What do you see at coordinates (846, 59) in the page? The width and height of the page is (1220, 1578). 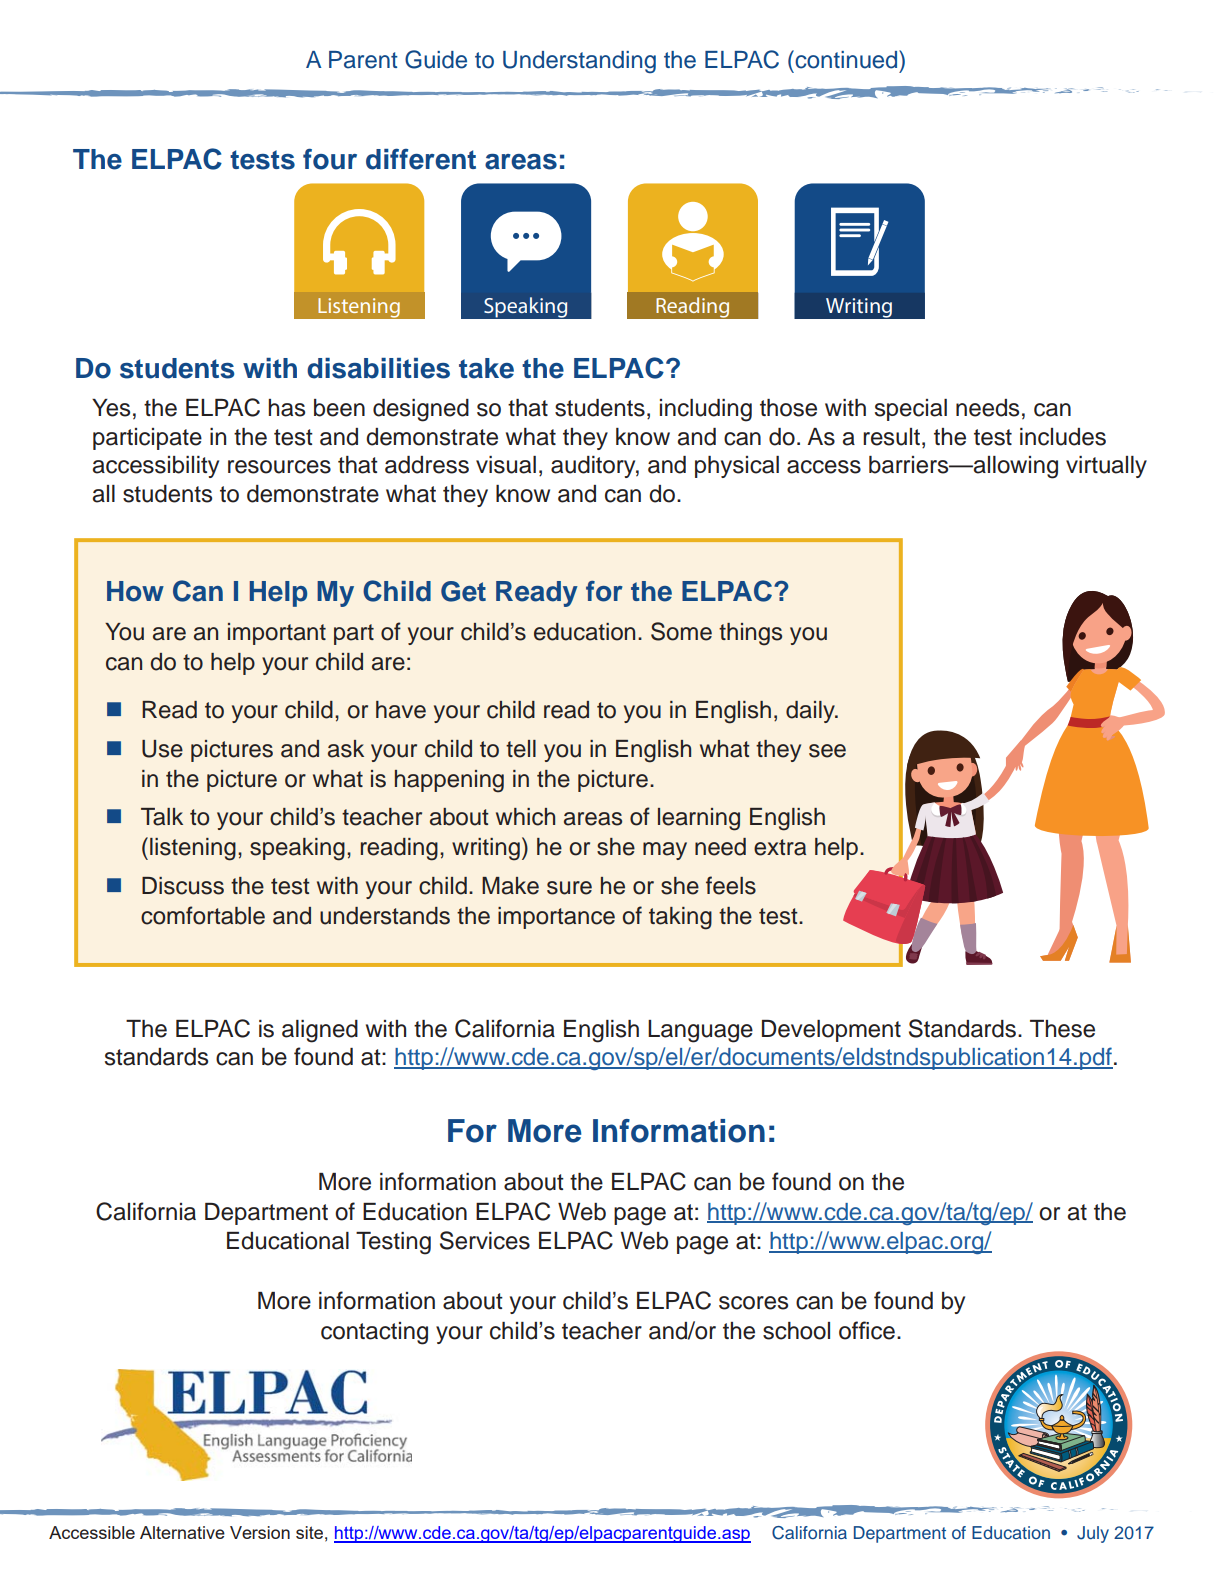 I see `continued` at bounding box center [846, 59].
